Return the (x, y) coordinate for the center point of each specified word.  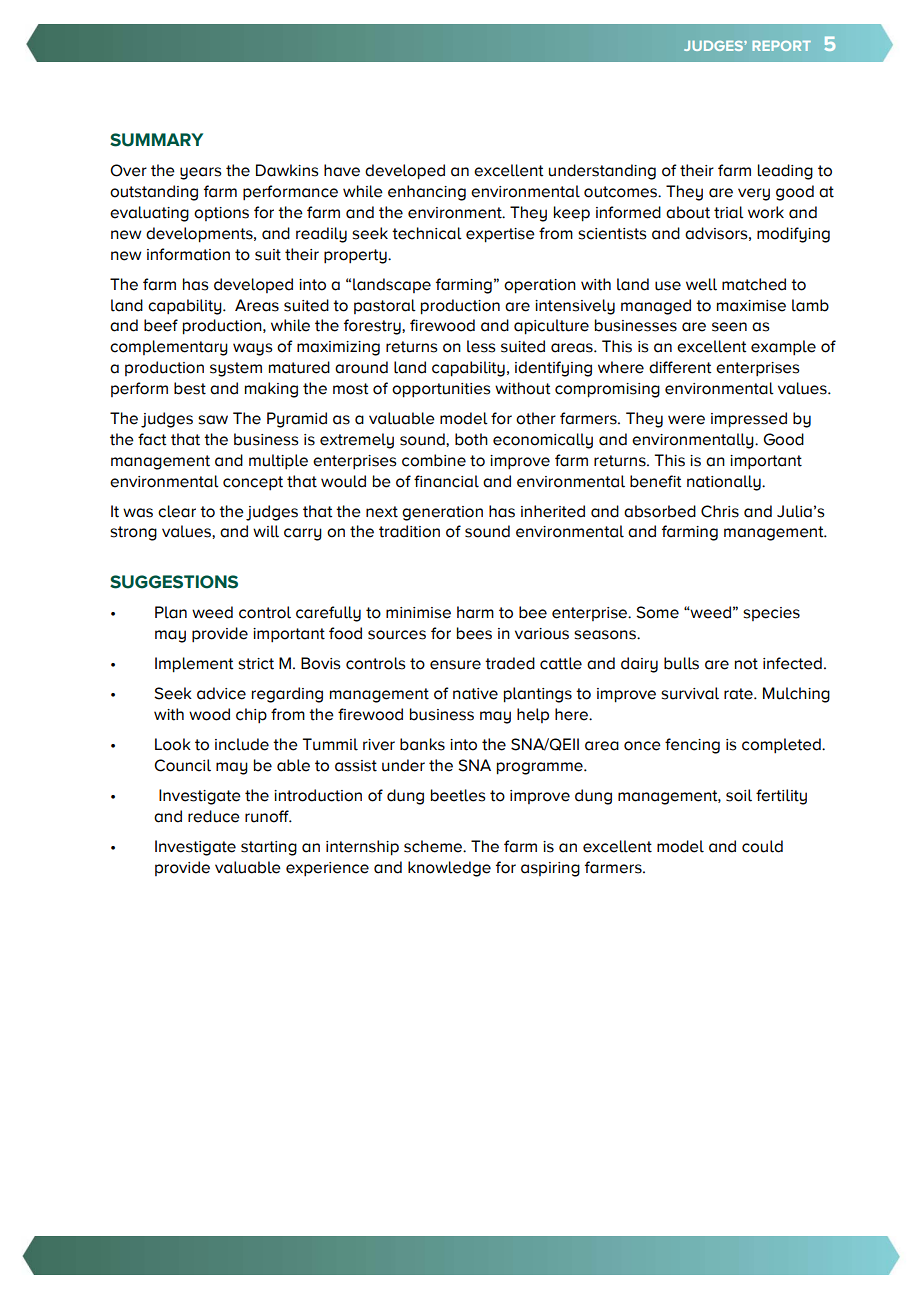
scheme (434, 846)
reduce (214, 816)
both (471, 439)
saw (213, 420)
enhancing (427, 193)
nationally (725, 483)
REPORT (781, 46)
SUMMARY (156, 140)
